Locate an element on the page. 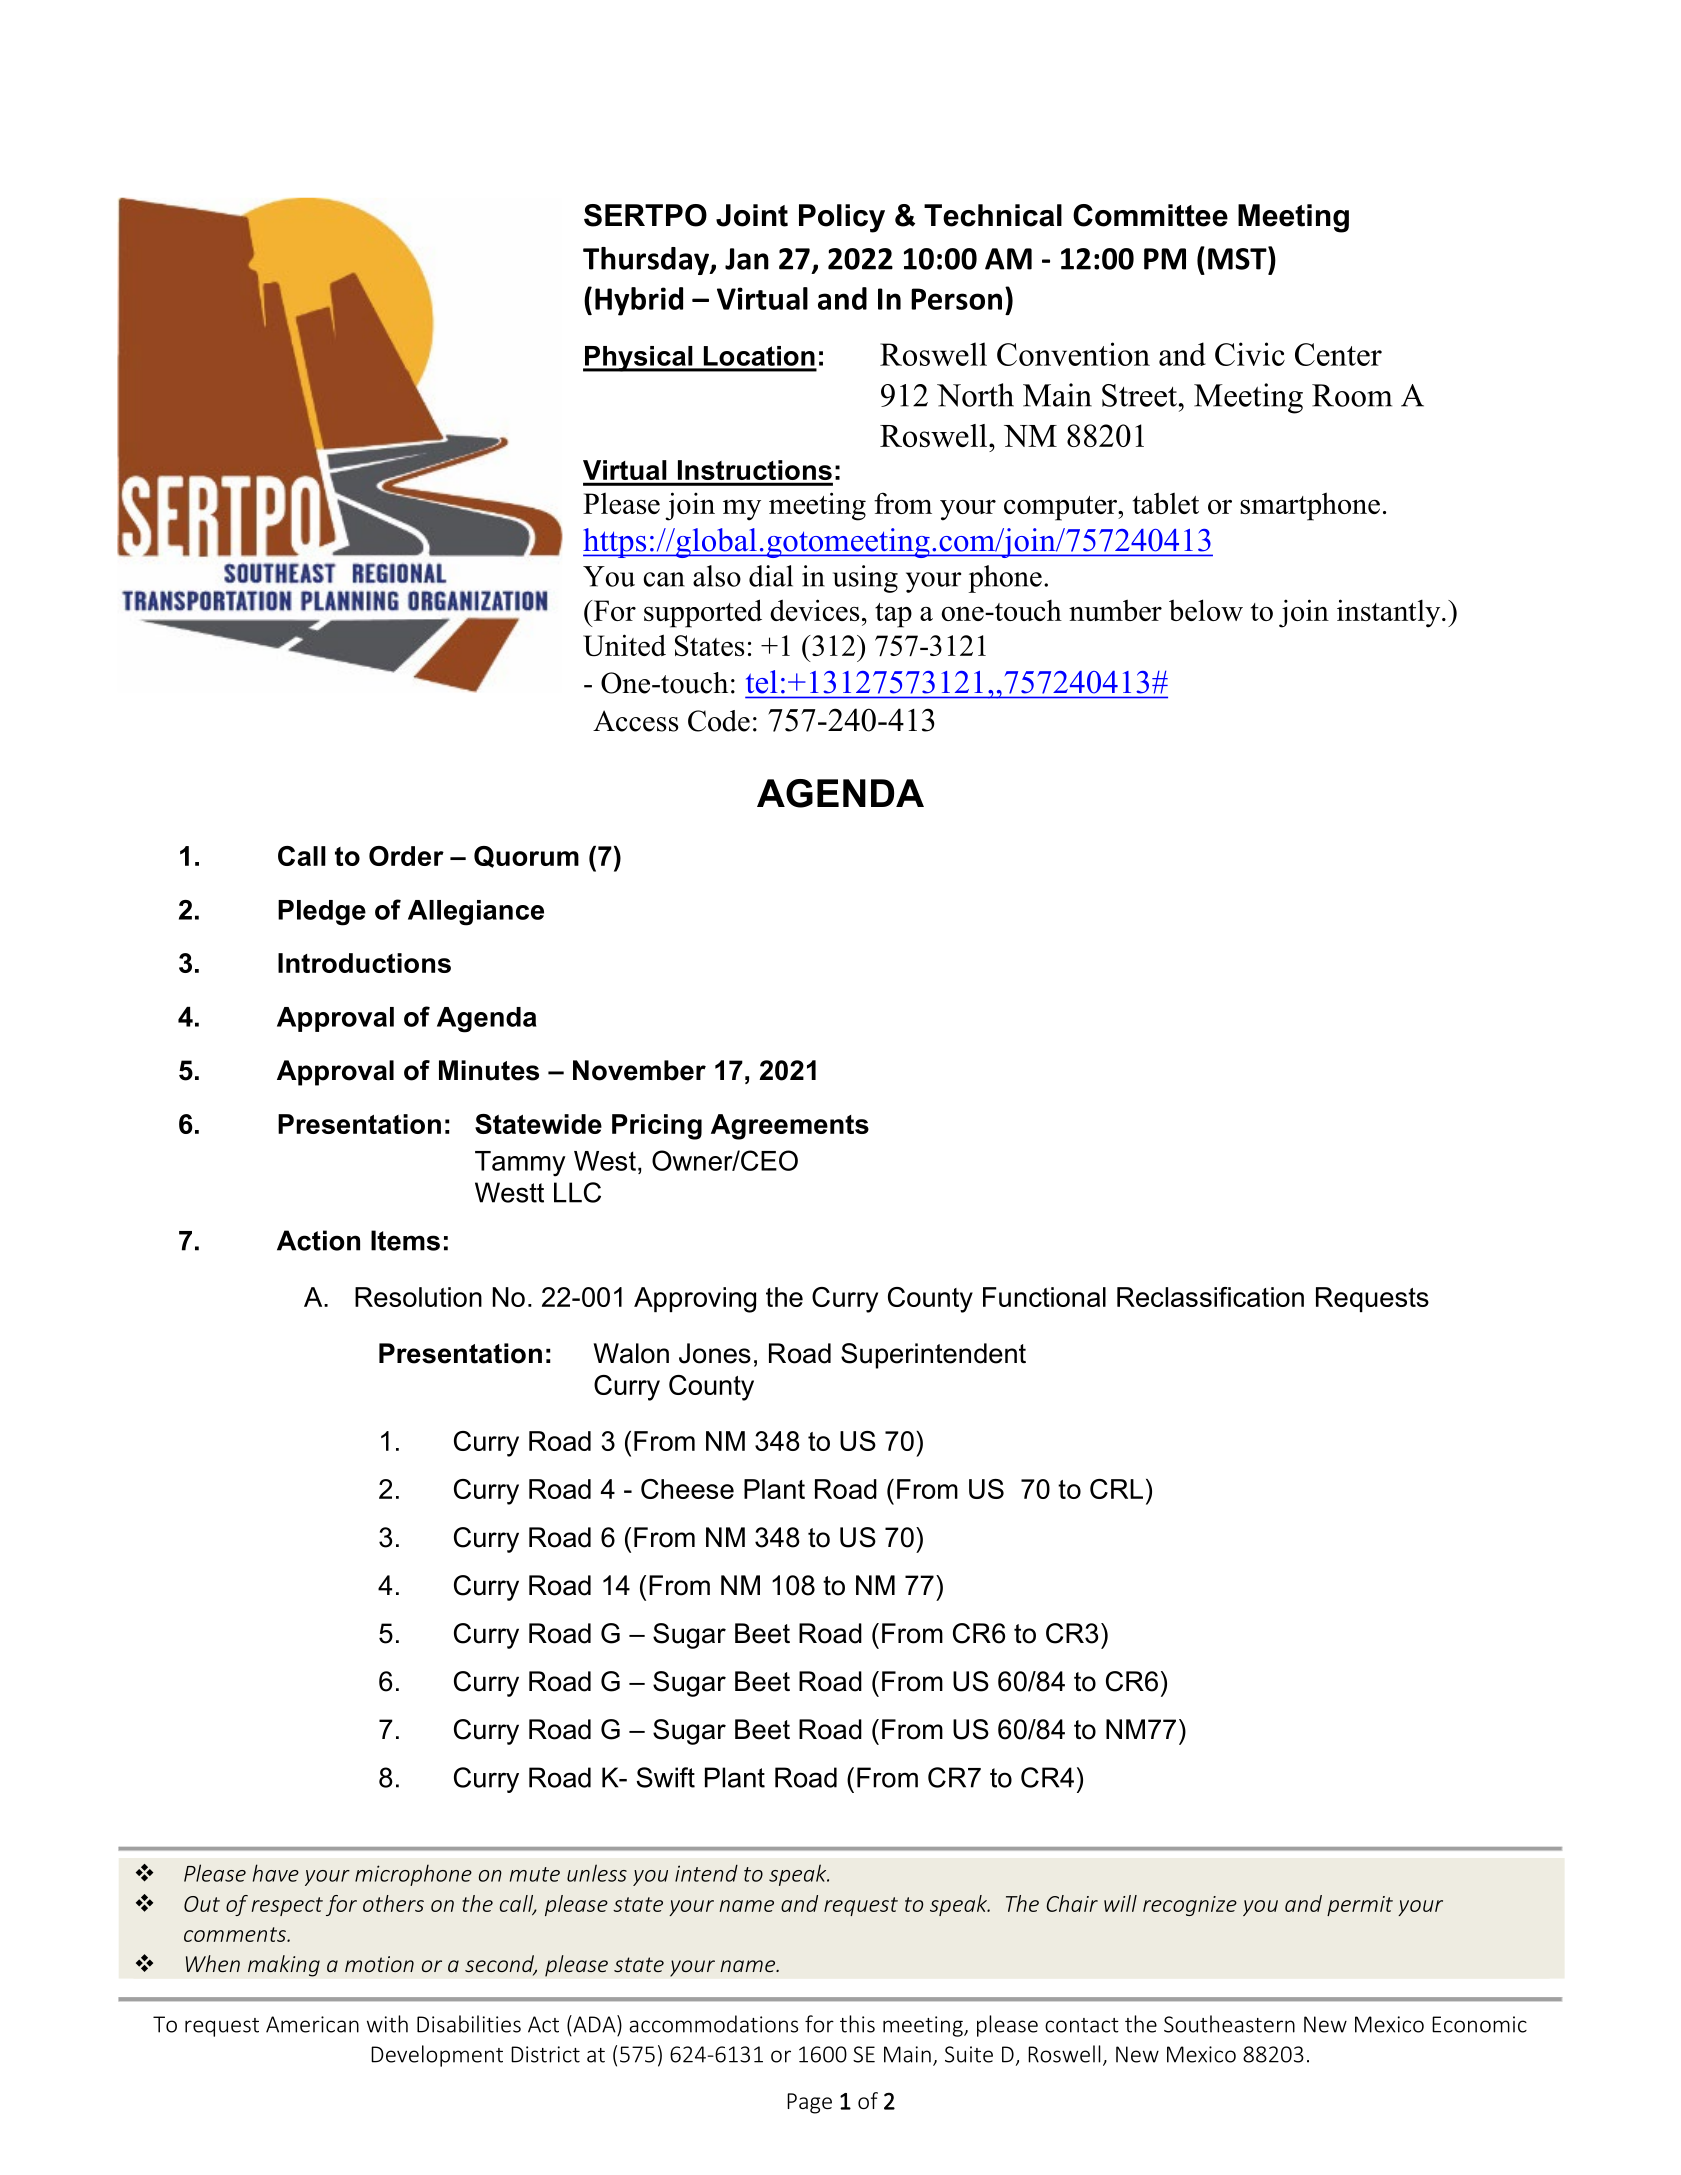 This page has height=2175, width=1681. this is located at coordinates (857, 2024).
